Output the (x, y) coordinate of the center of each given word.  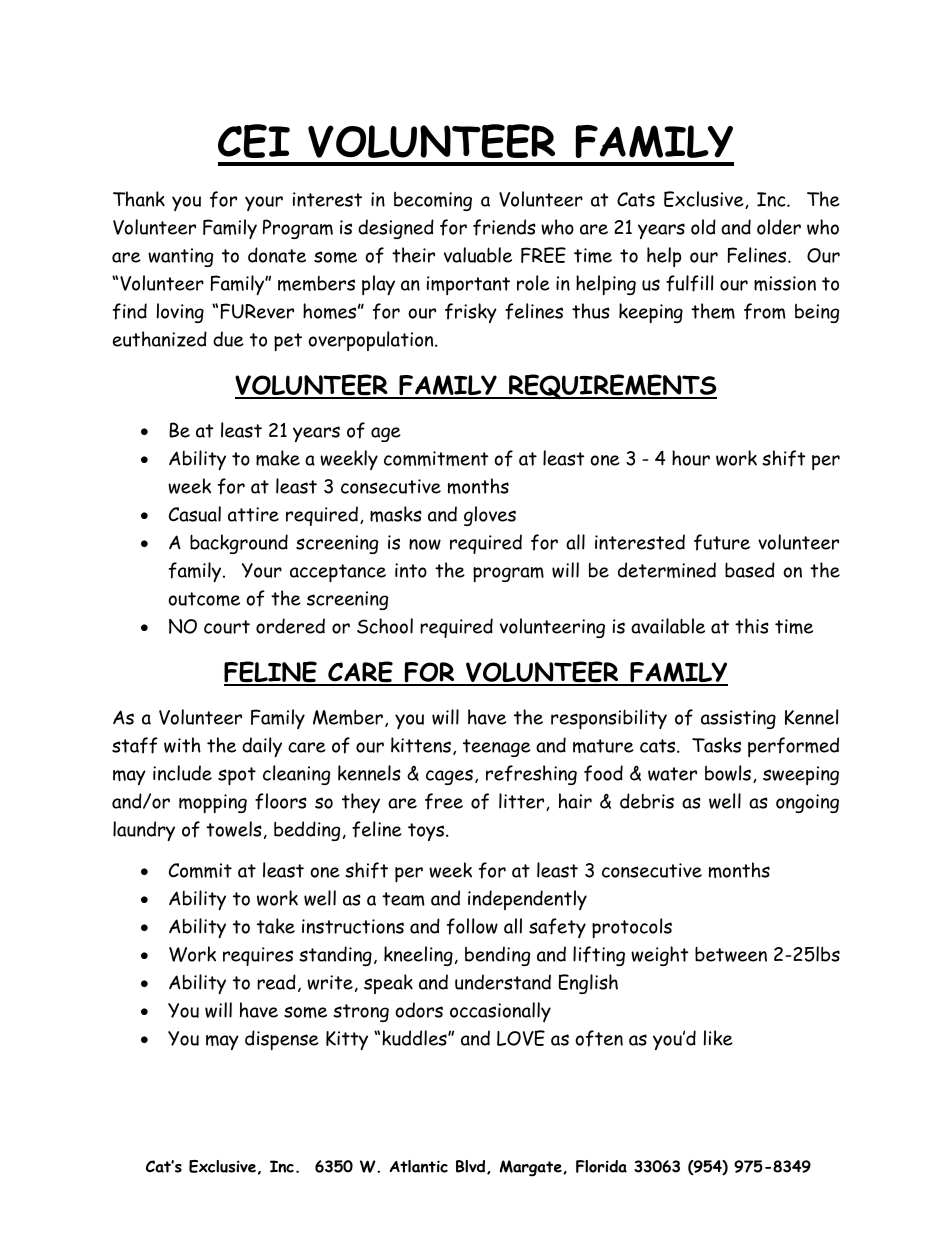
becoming (433, 201)
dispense (282, 1040)
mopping (213, 803)
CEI (254, 141)
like (718, 1038)
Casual (195, 514)
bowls (728, 773)
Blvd (472, 1167)
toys (427, 832)
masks (396, 514)
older (779, 227)
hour (691, 458)
